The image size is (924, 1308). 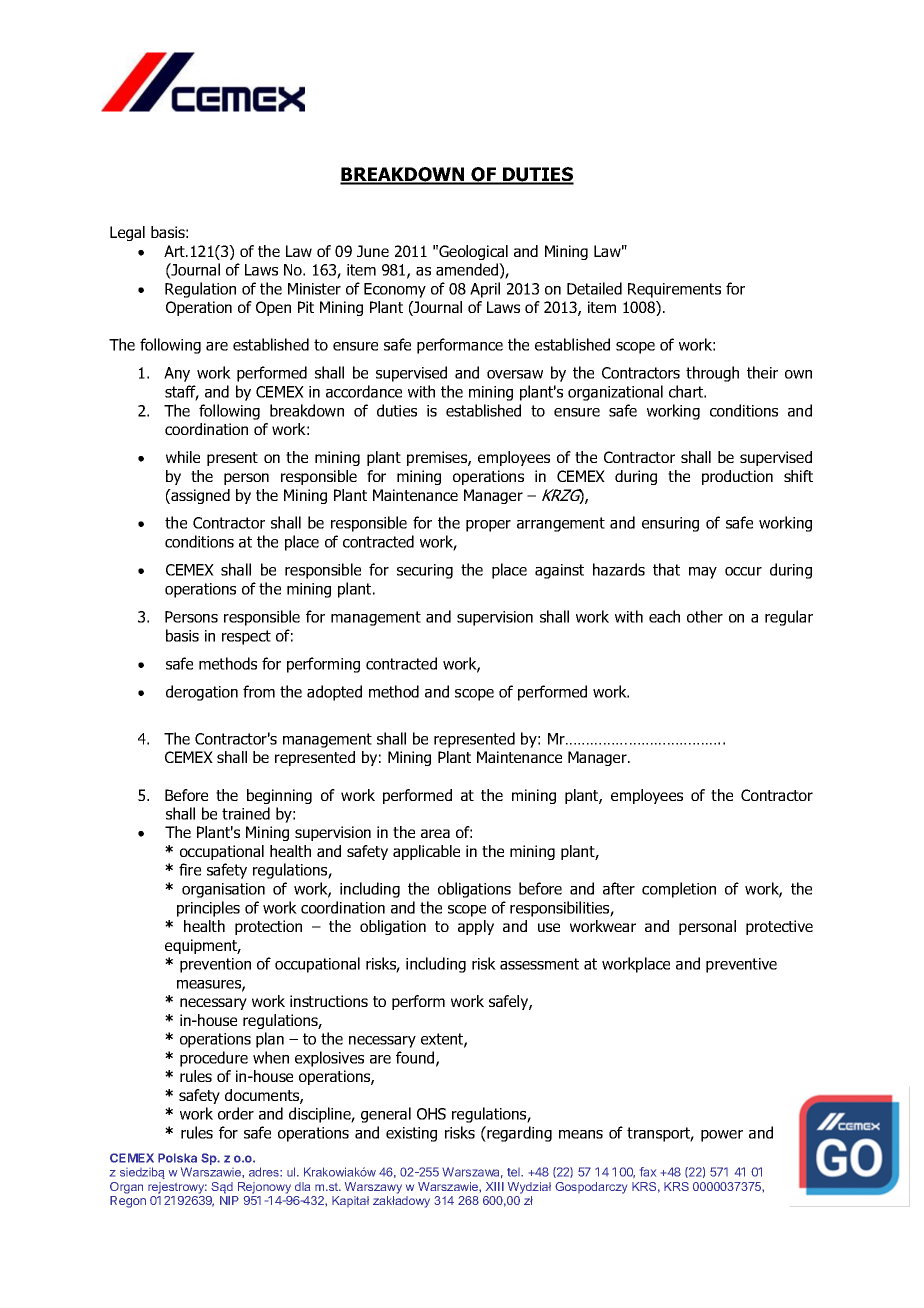 I want to click on adopted, so click(x=334, y=693).
